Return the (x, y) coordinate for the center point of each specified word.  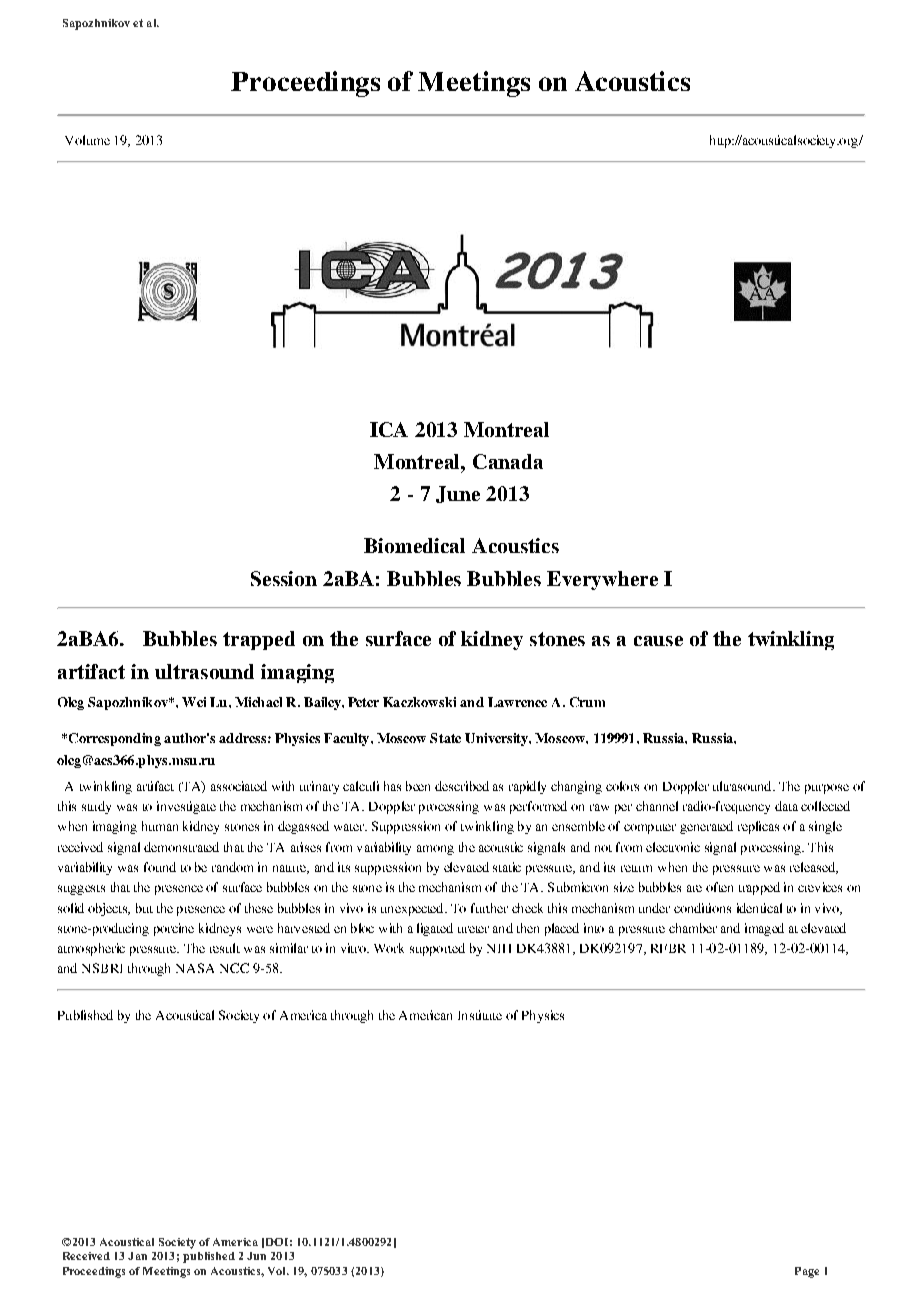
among (435, 850)
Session (284, 578)
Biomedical (414, 545)
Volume (87, 140)
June (458, 494)
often (719, 887)
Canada (508, 461)
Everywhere (602, 580)
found (160, 867)
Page (807, 1272)
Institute (480, 1015)
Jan (137, 1256)
